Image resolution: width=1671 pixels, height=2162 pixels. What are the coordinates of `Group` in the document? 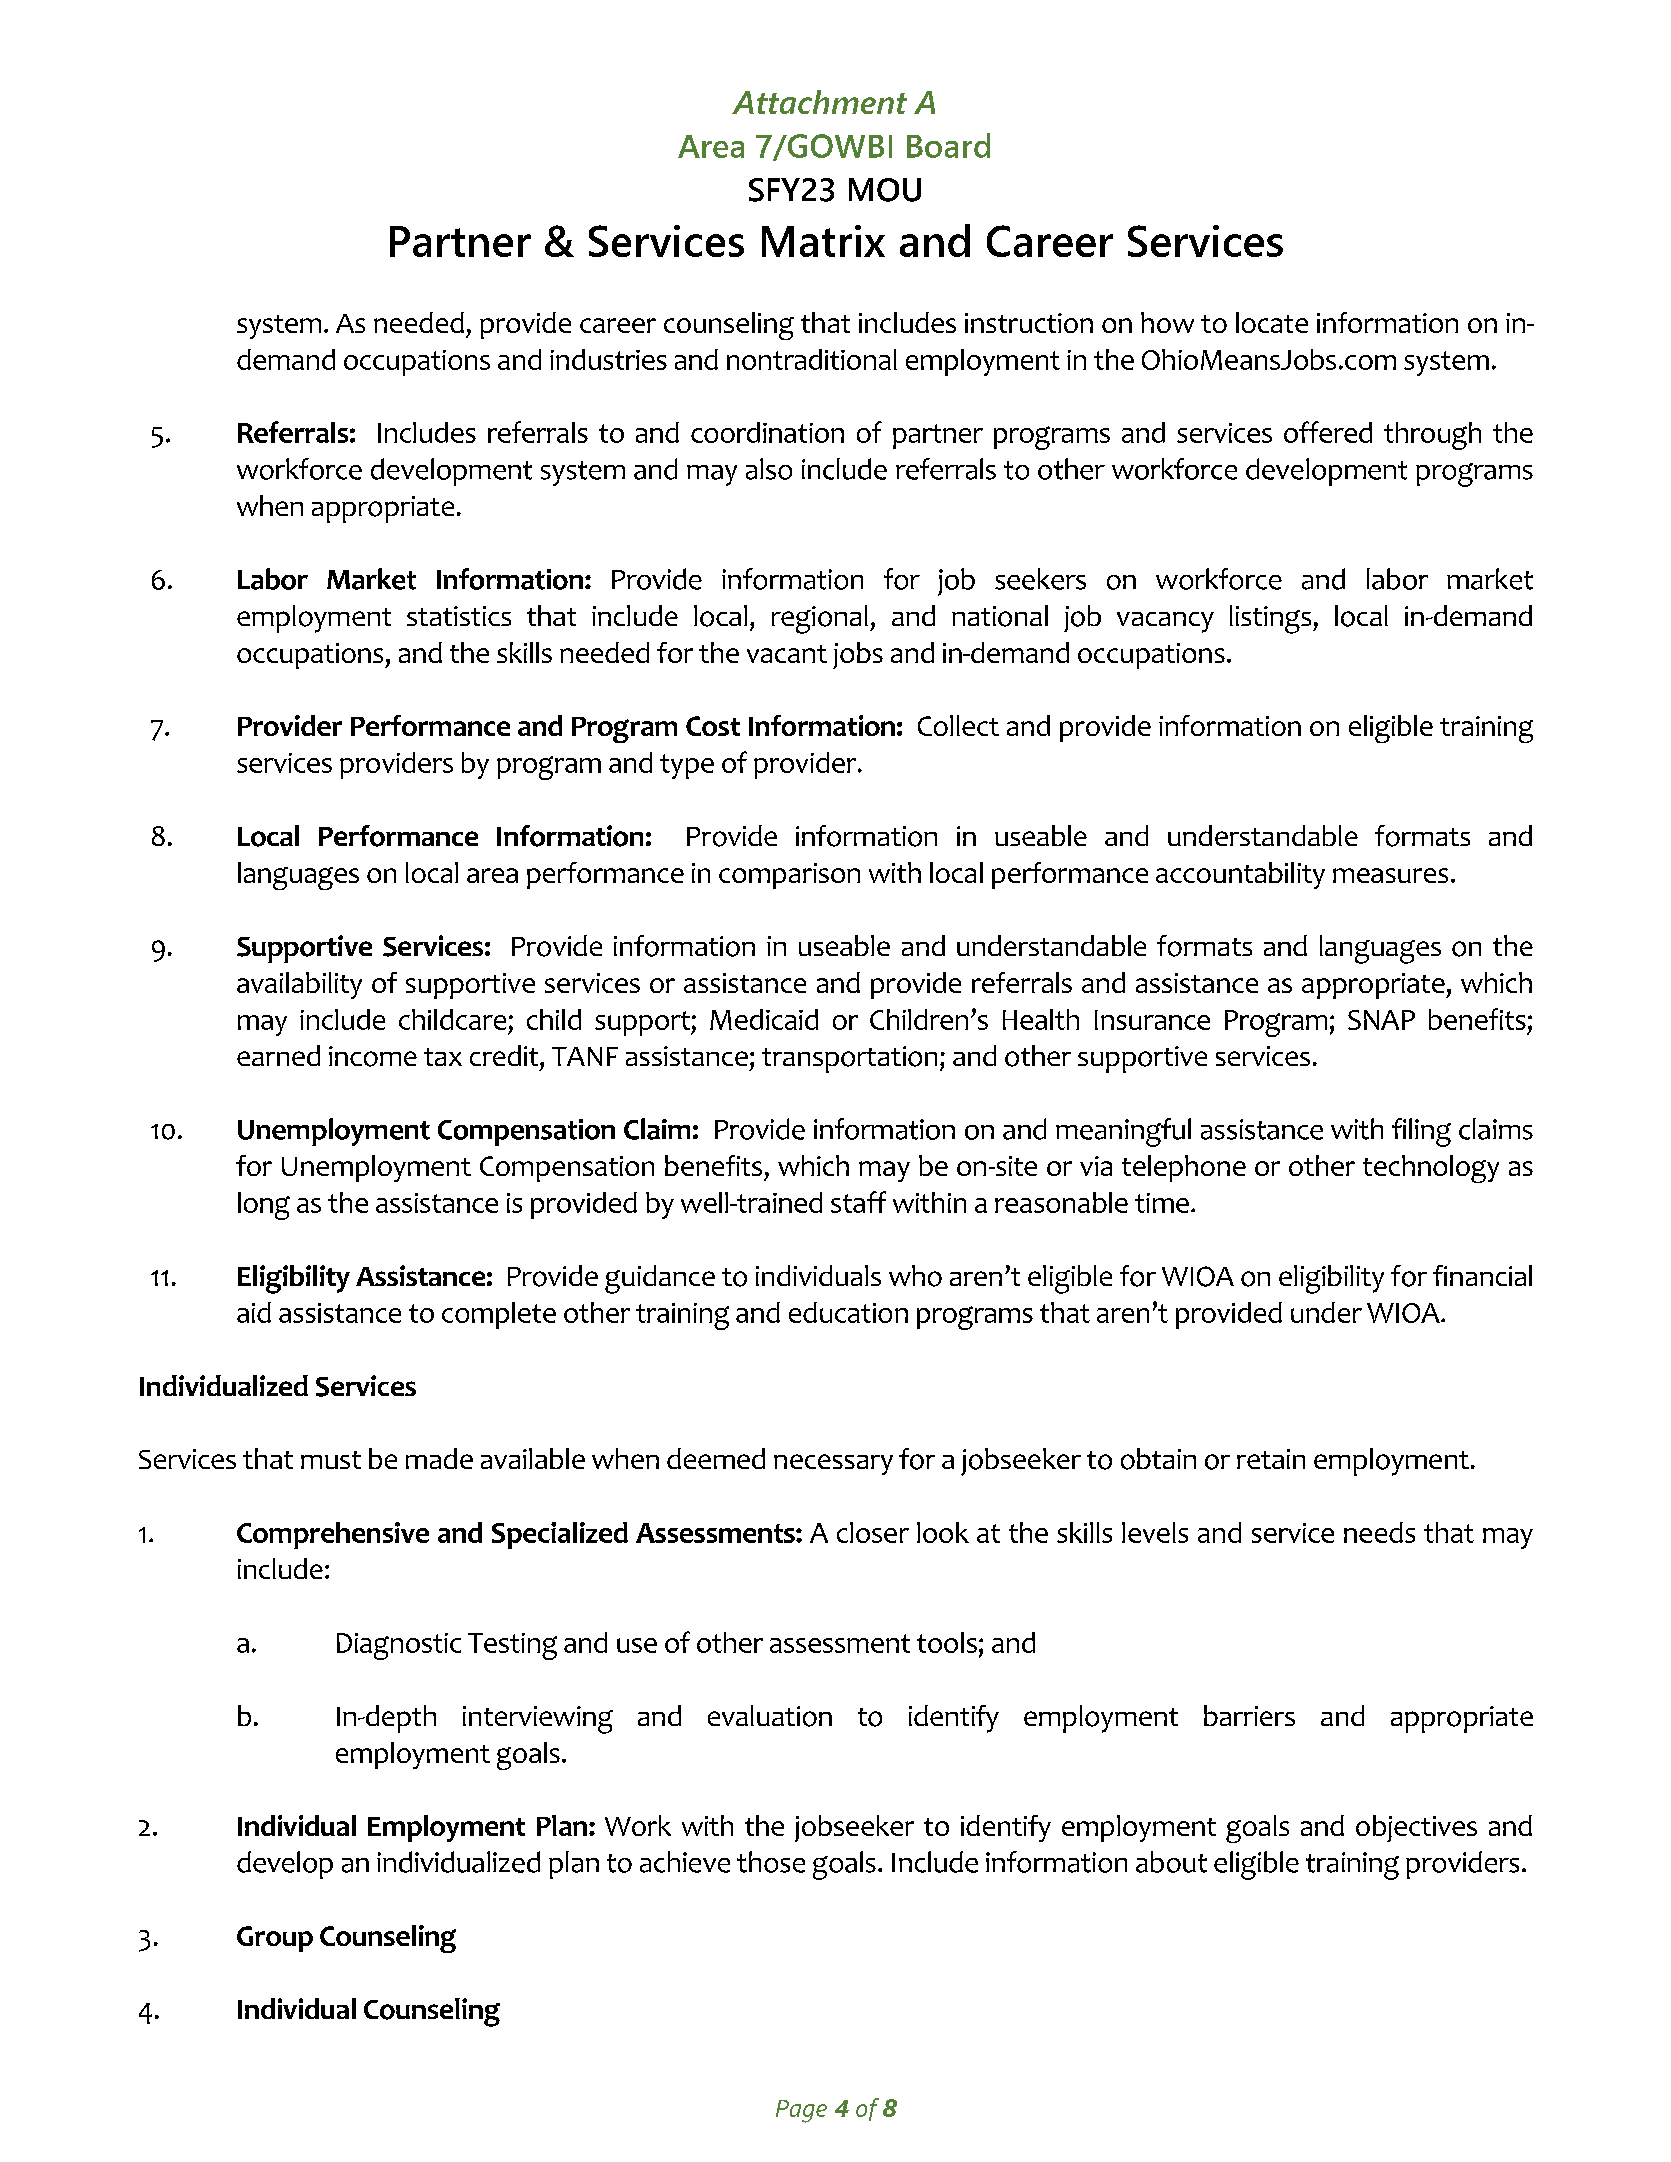 It's located at (275, 1939).
